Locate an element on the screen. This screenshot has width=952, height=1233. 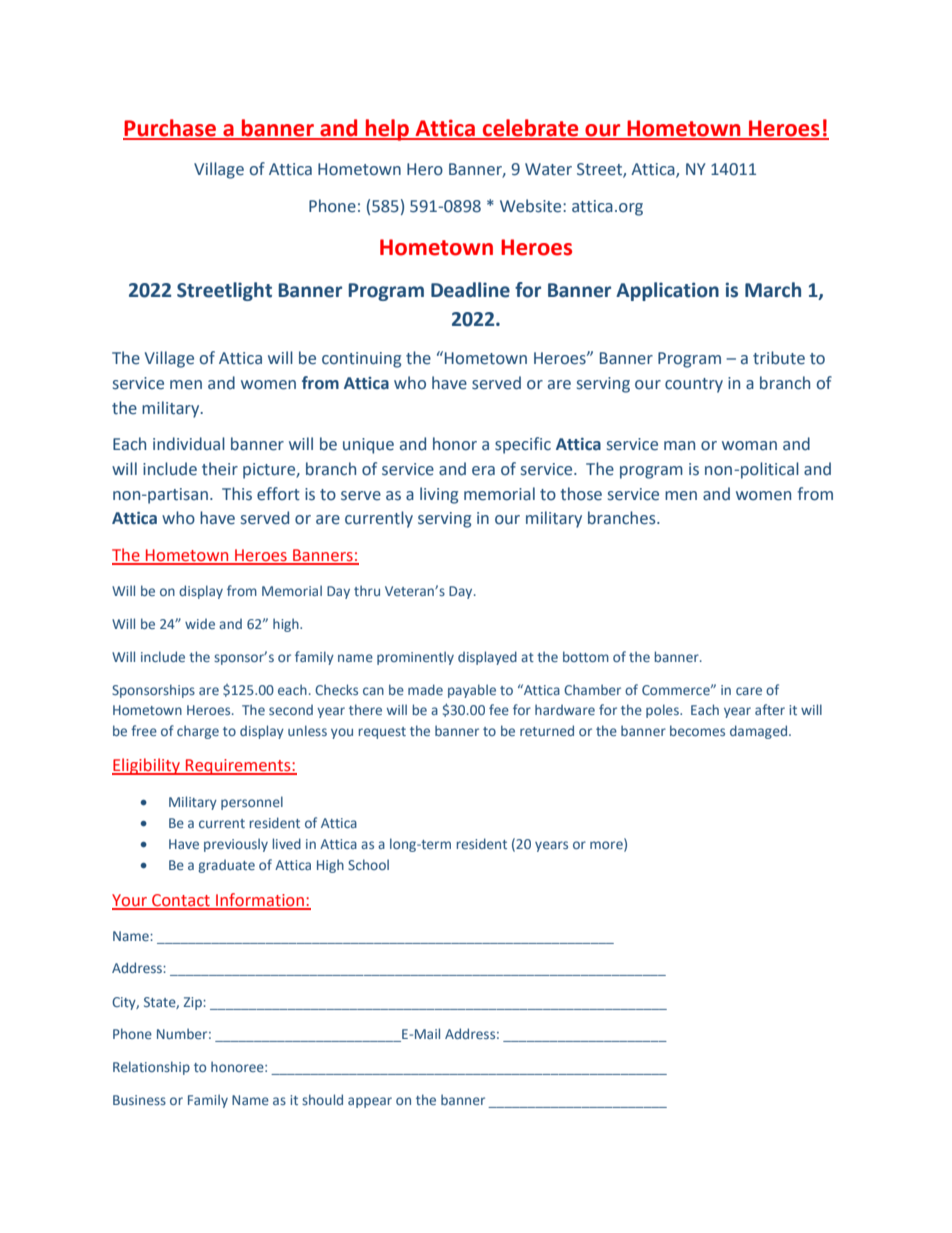
Relationship is located at coordinates (151, 1068).
